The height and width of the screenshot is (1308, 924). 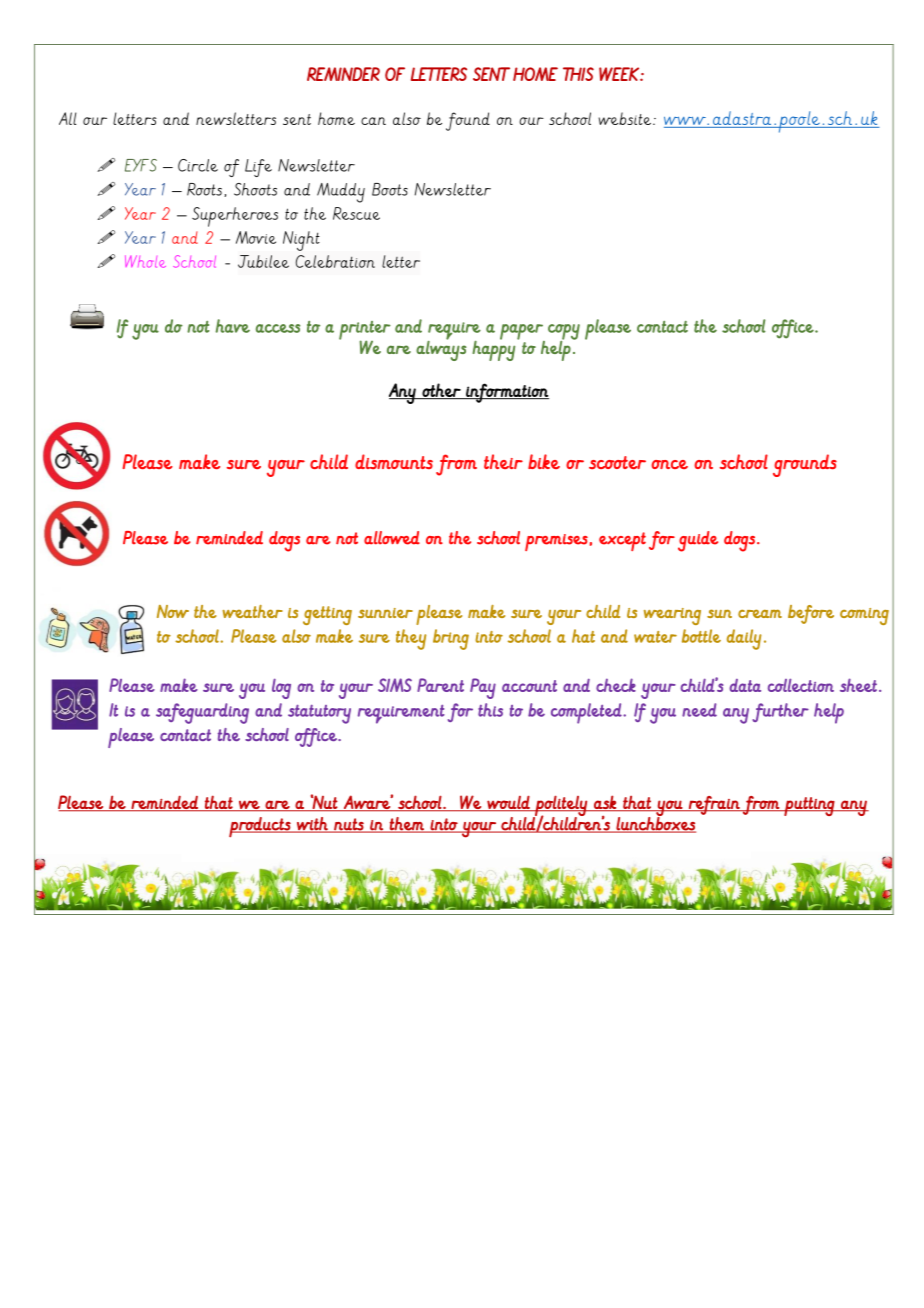 I want to click on REMINDER, so click(x=343, y=74).
